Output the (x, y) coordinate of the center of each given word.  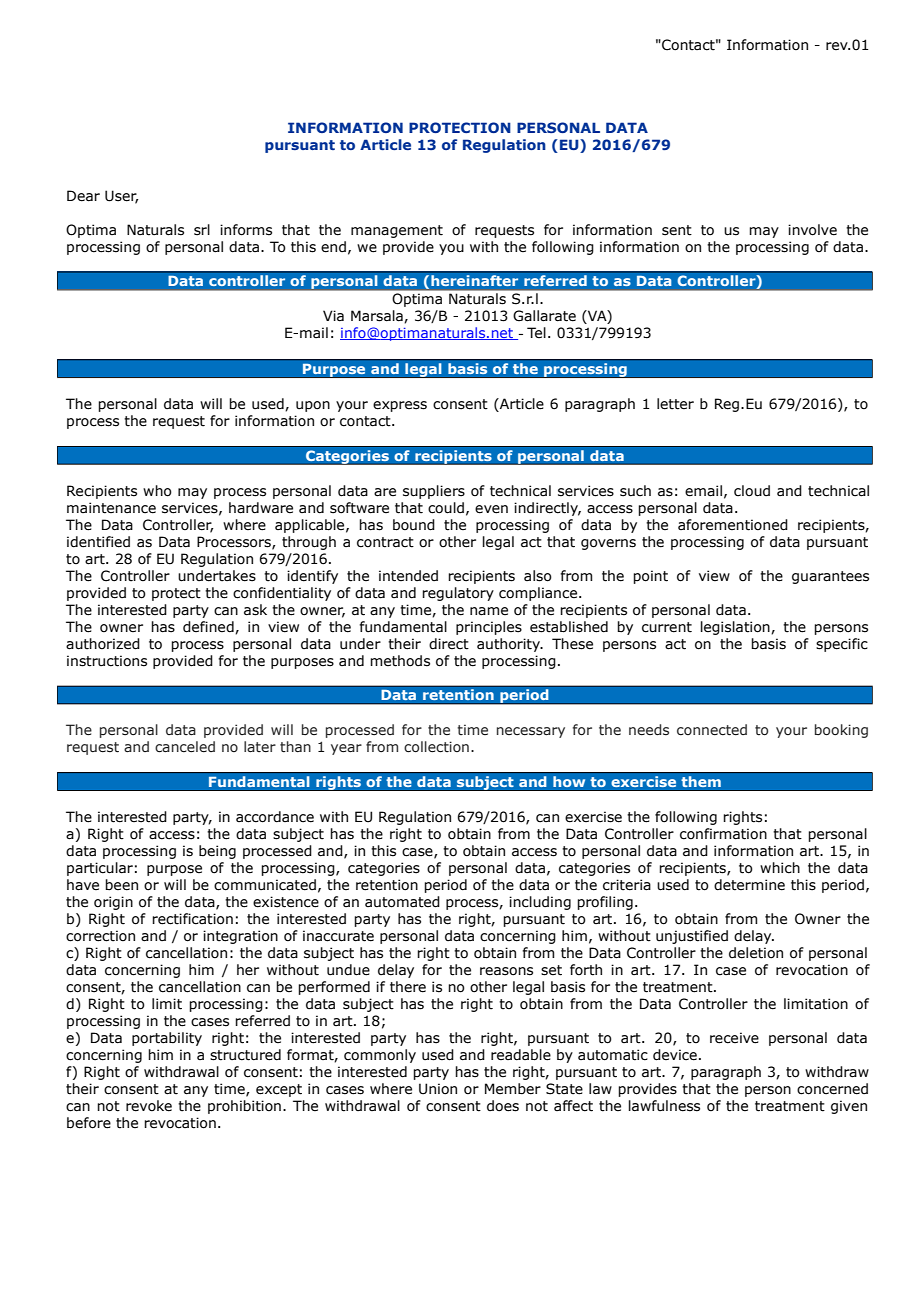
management (397, 231)
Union (438, 1089)
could (446, 508)
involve (812, 230)
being (217, 852)
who (157, 491)
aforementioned (733, 525)
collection (436, 747)
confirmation (723, 834)
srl (202, 230)
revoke (149, 1106)
